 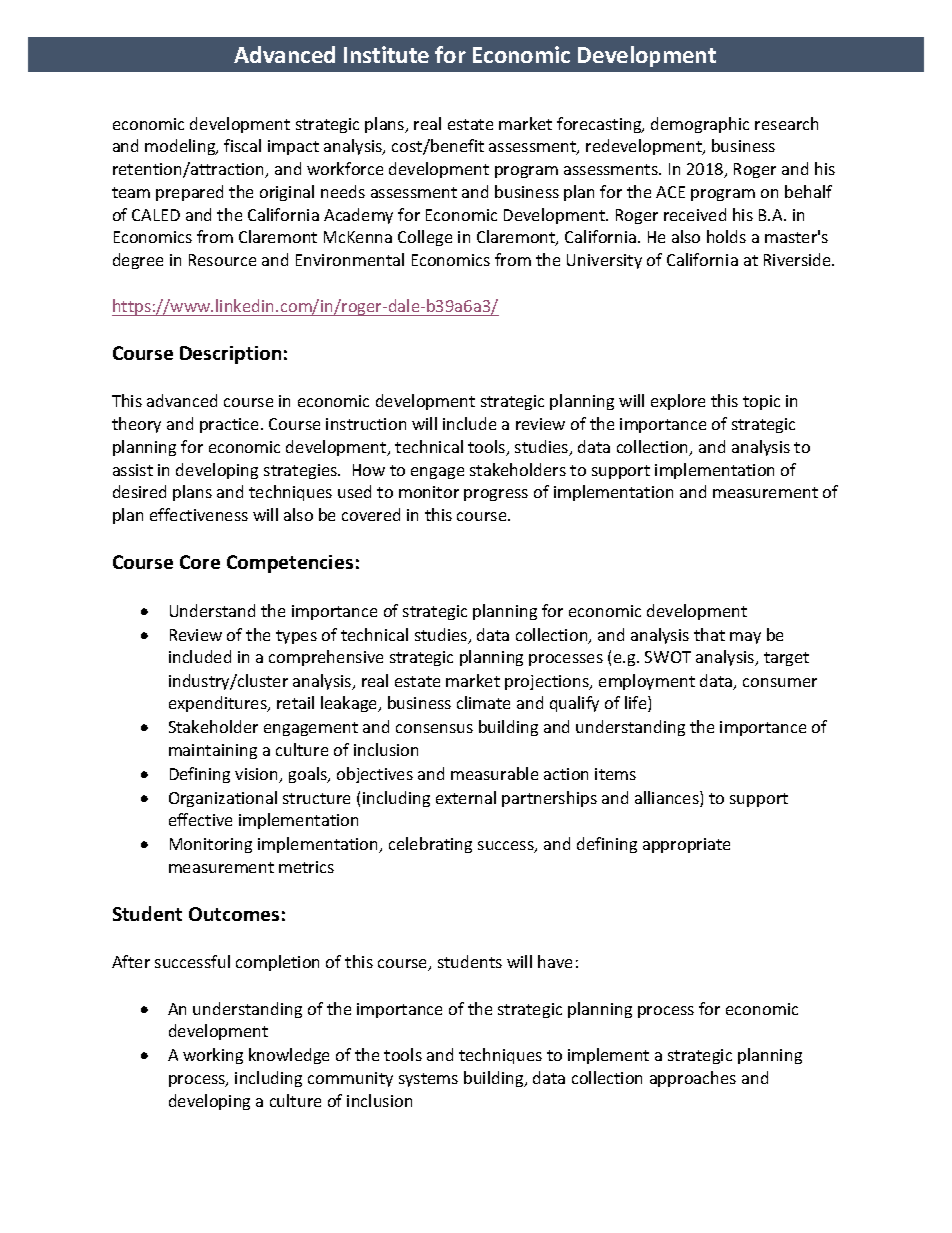 I want to click on fiscal, so click(x=242, y=145).
